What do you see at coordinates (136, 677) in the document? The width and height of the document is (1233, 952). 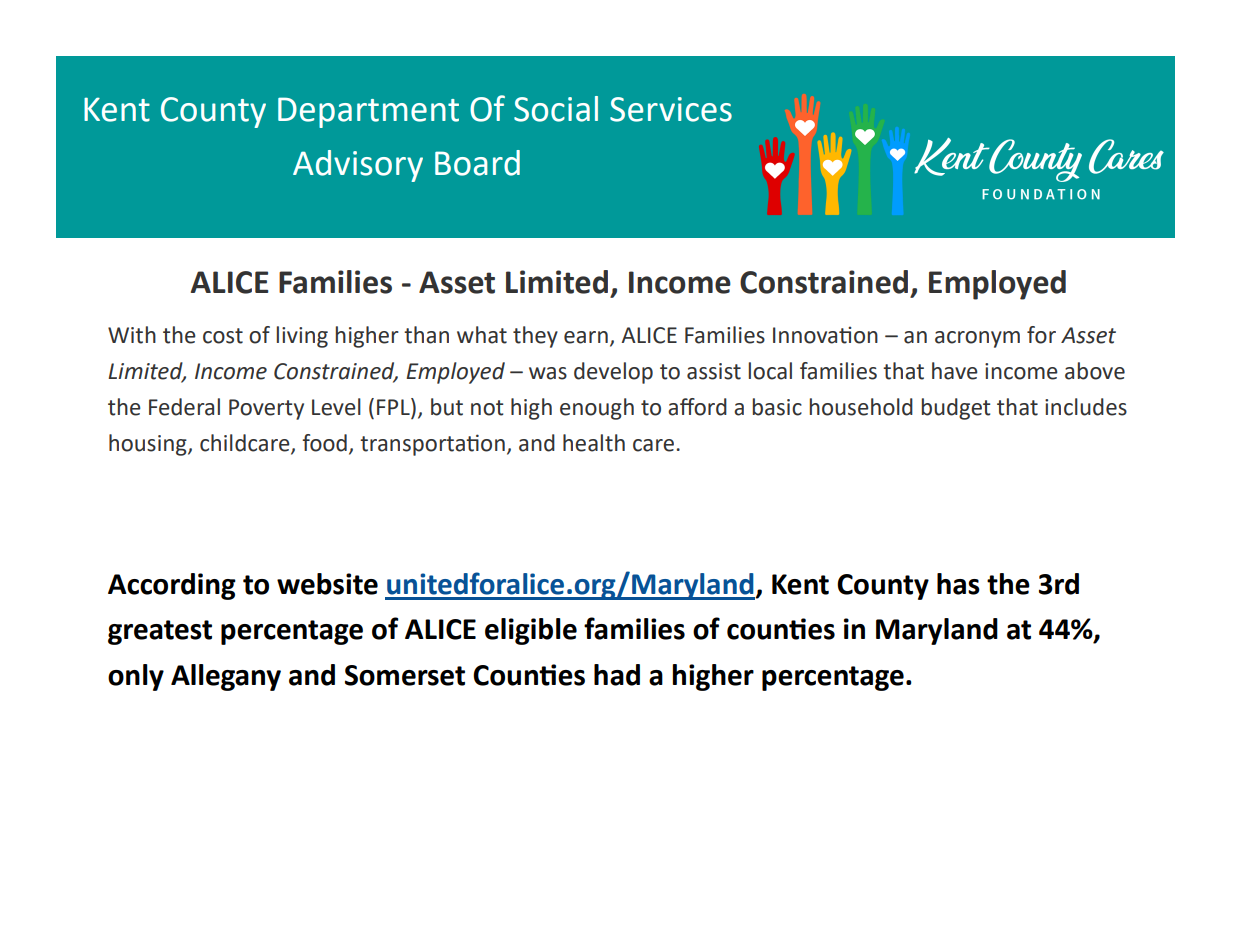 I see `only` at bounding box center [136, 677].
